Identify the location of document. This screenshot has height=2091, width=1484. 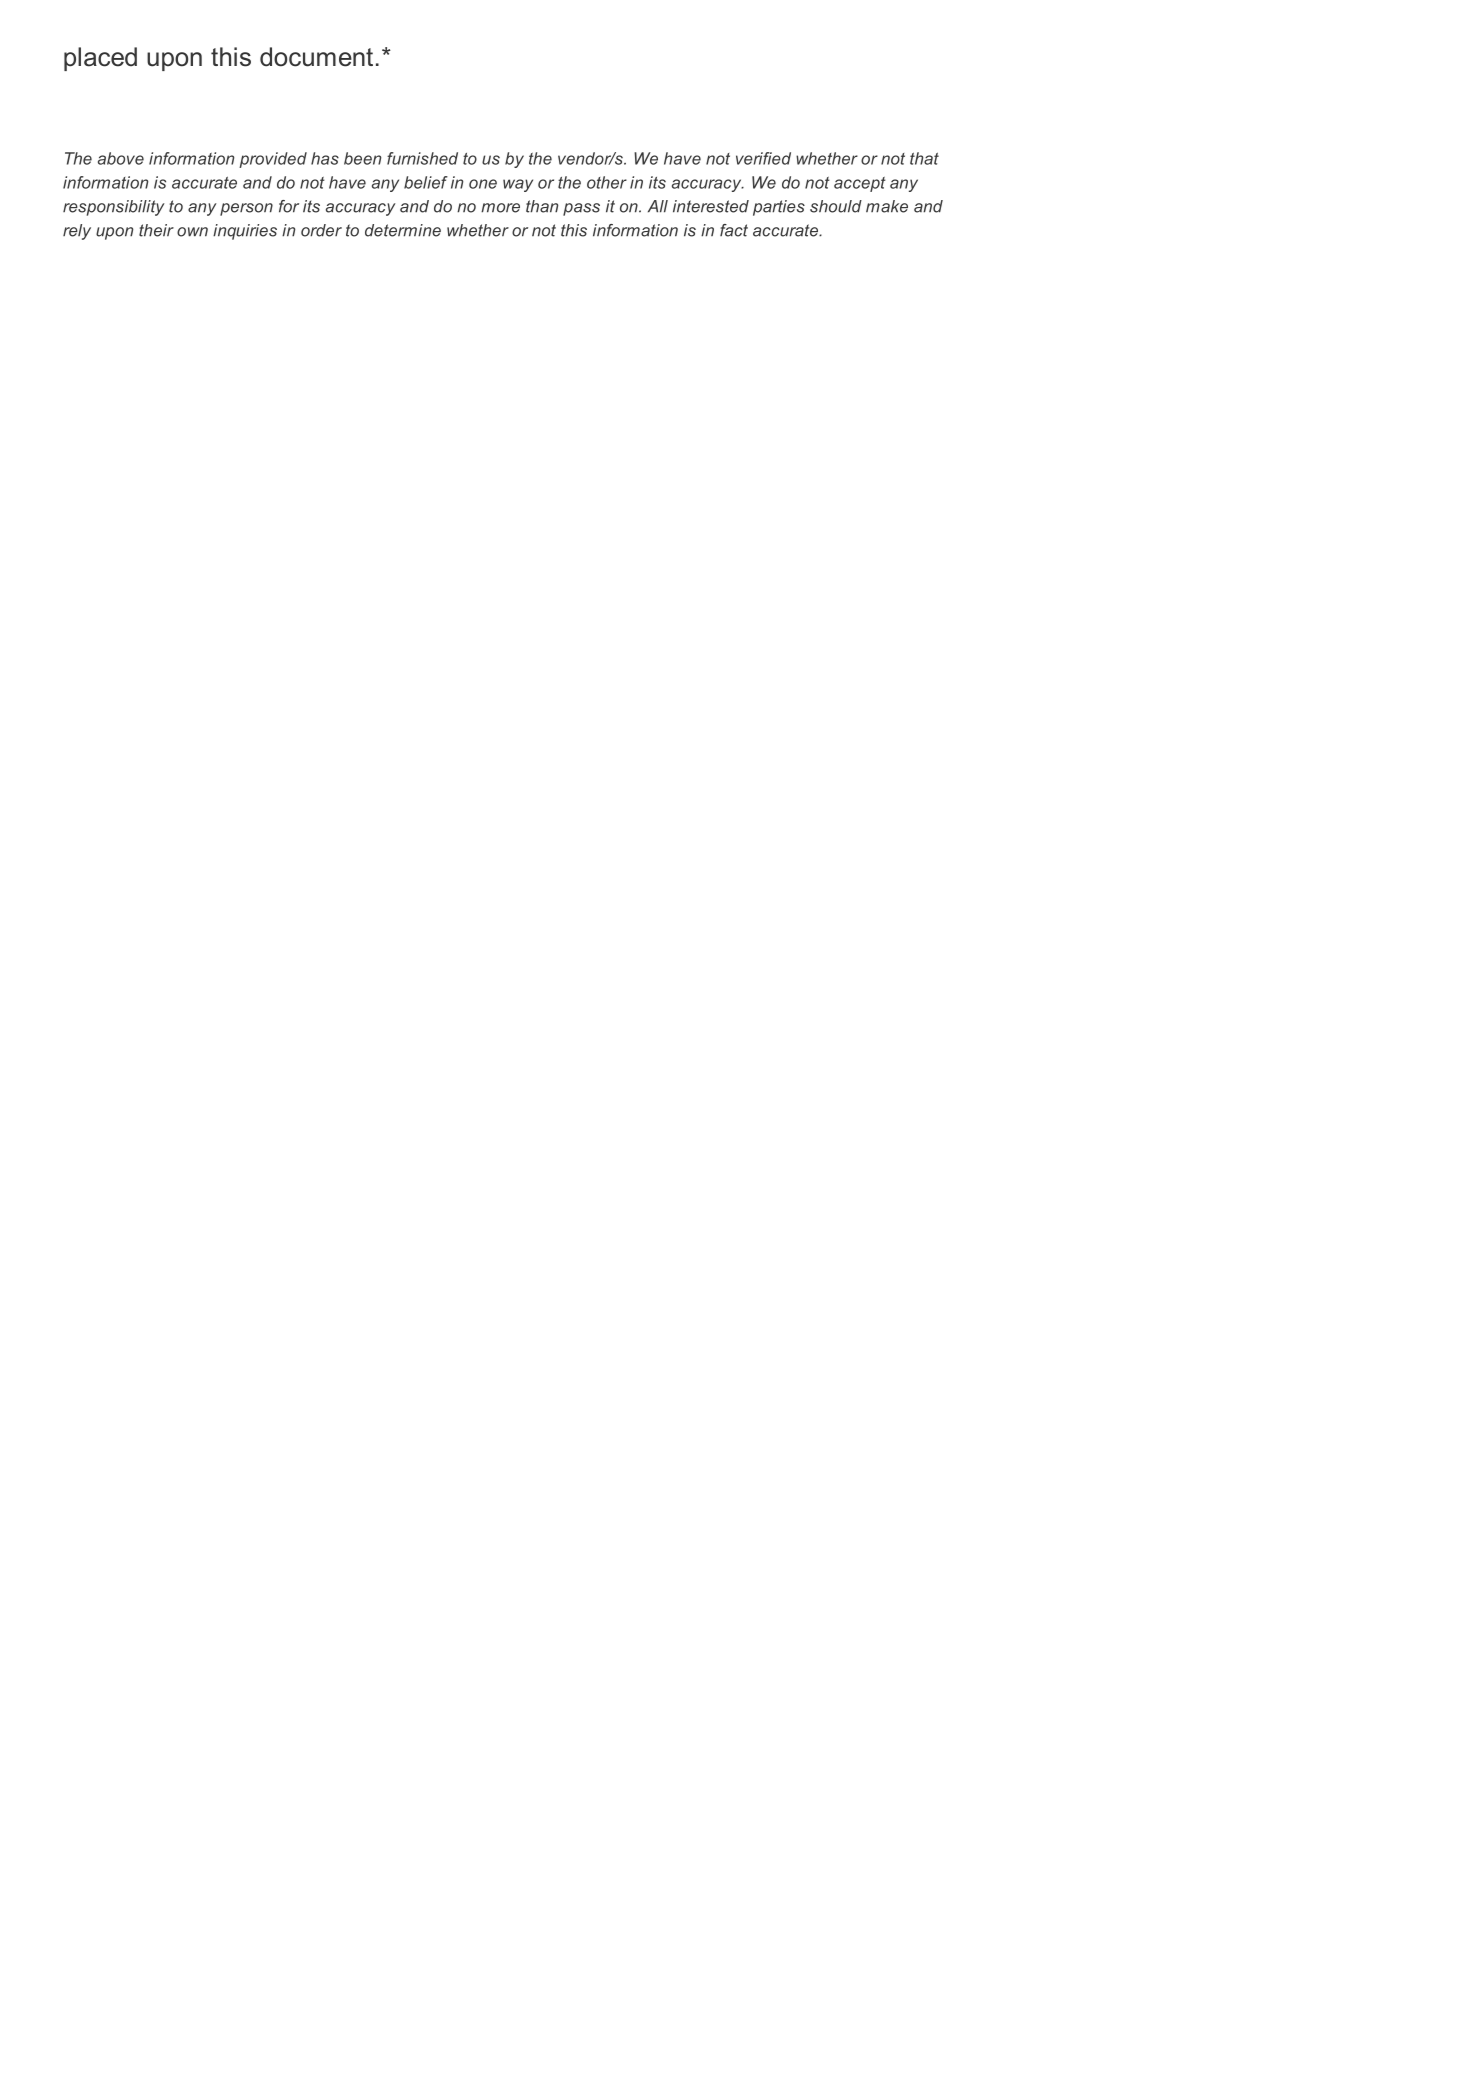
(316, 57).
